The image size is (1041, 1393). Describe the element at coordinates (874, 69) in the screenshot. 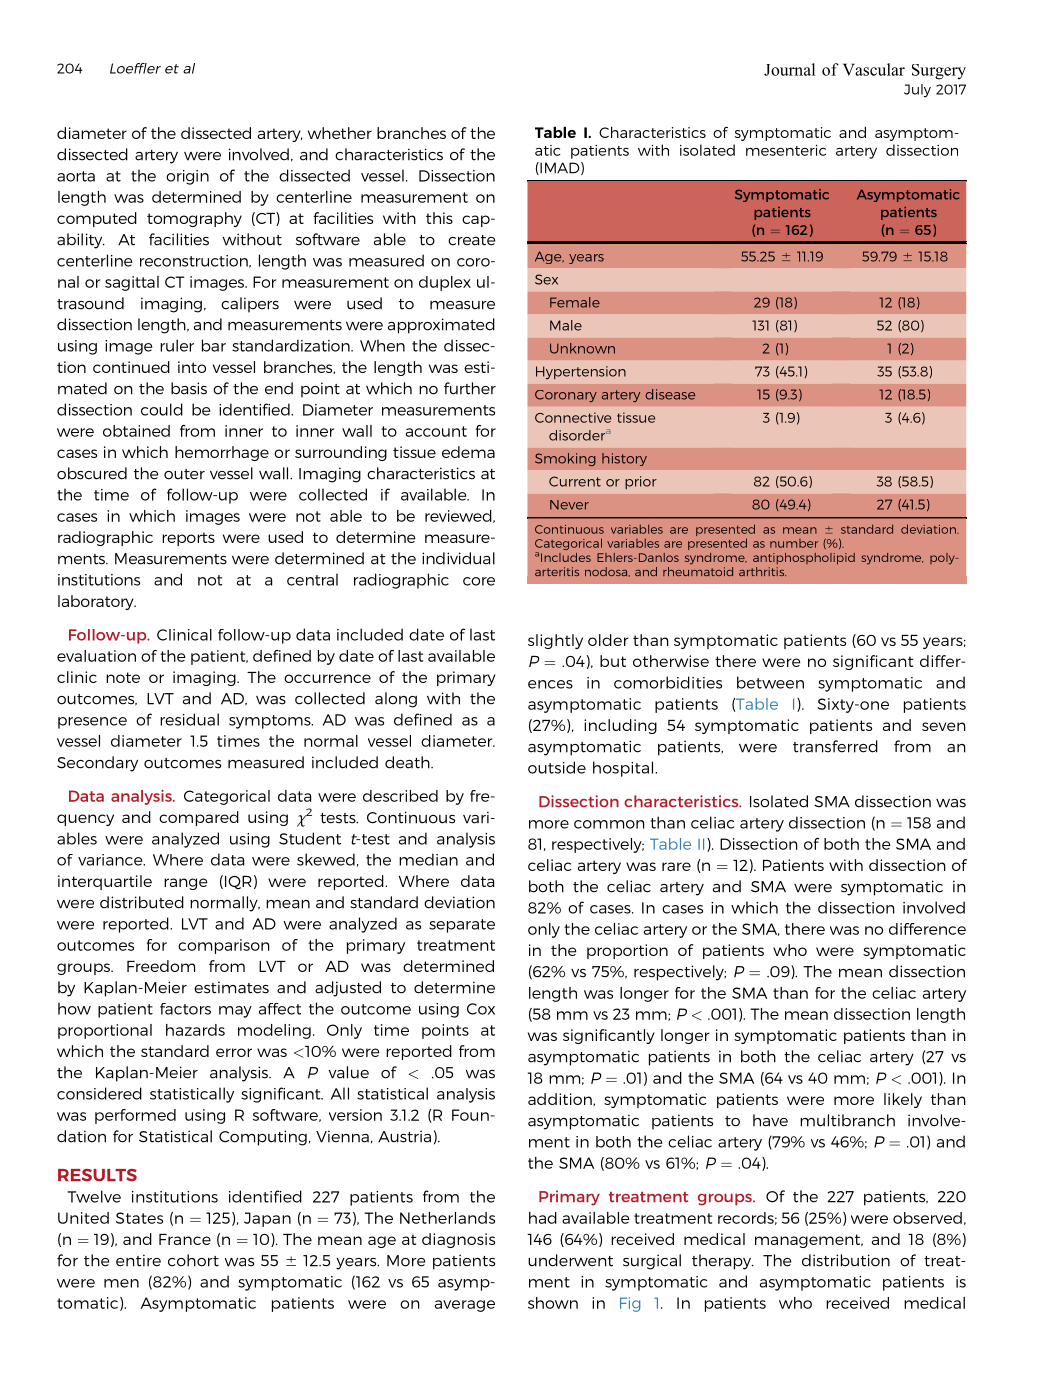

I see `Vascular` at that location.
